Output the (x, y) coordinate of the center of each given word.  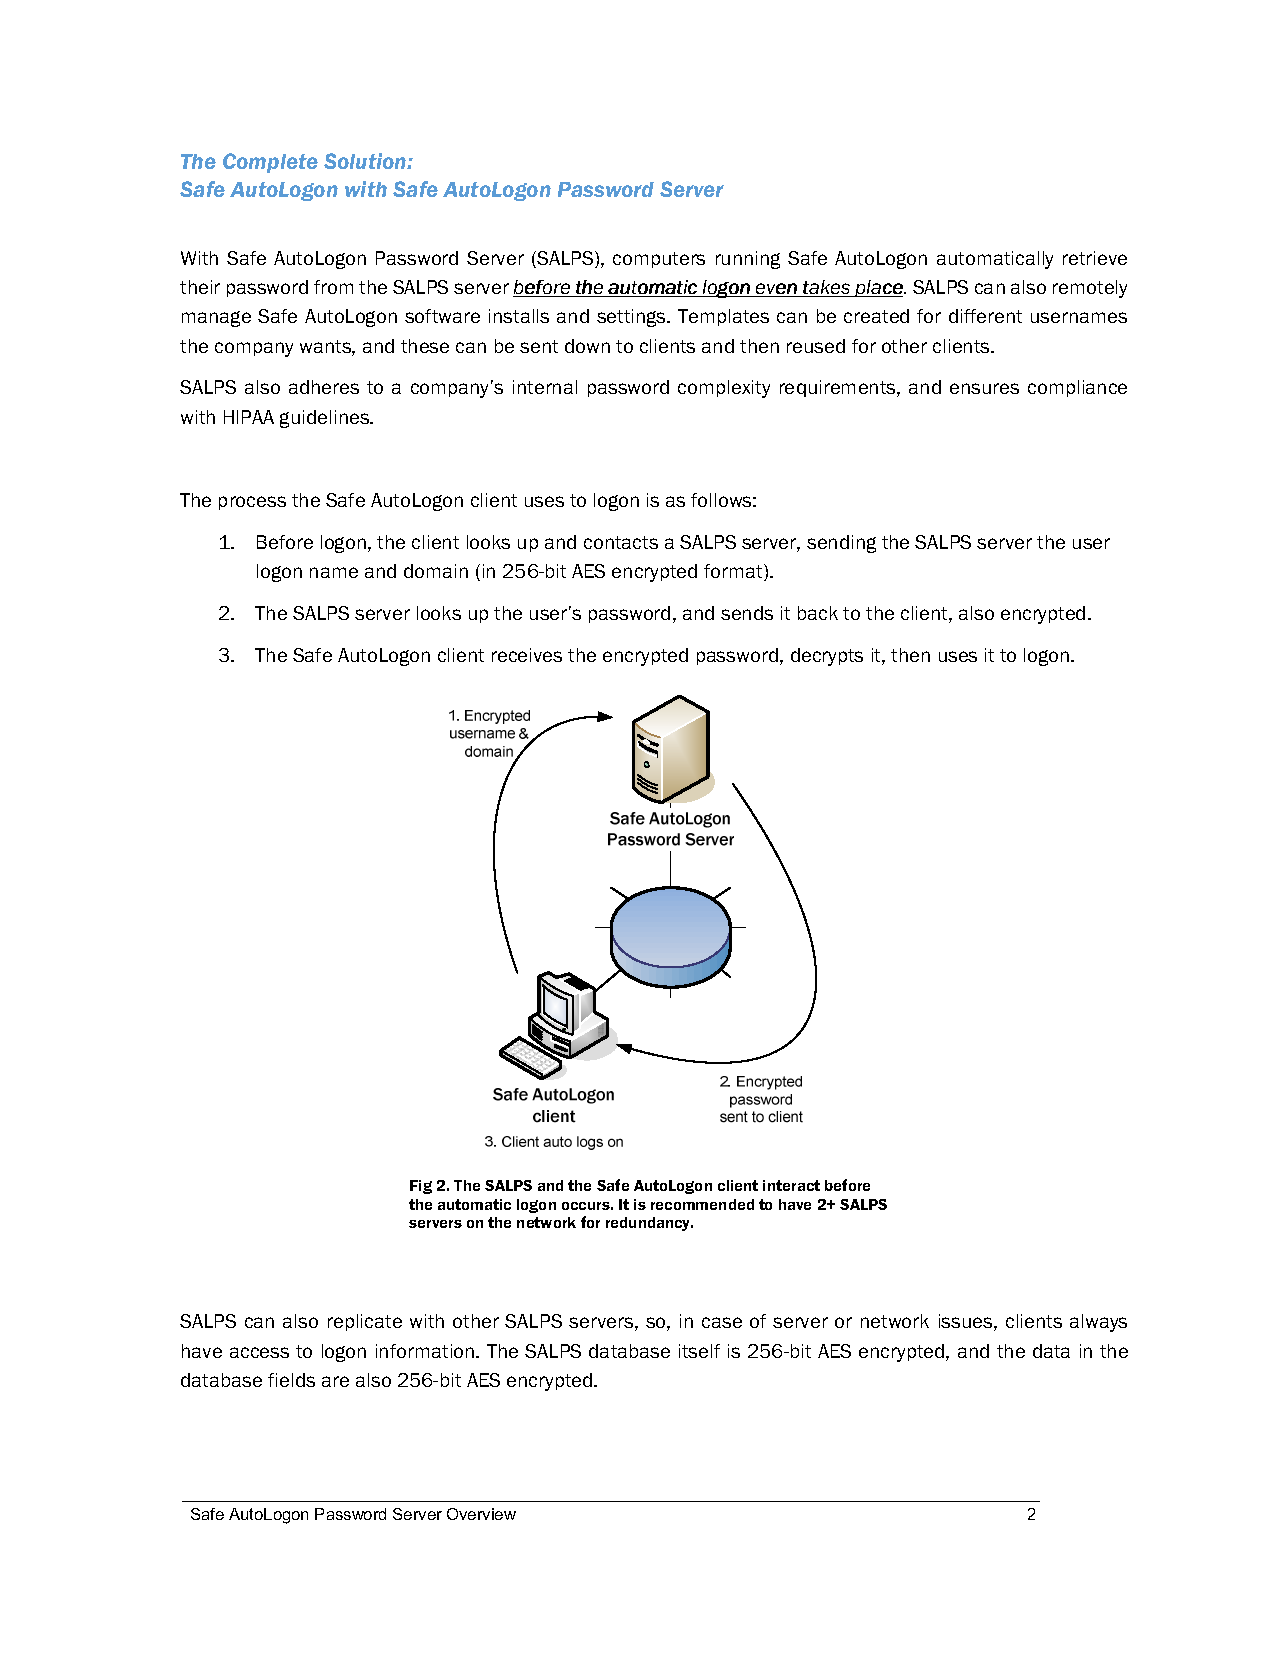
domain (436, 571)
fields (291, 1380)
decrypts (827, 657)
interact (791, 1185)
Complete (270, 163)
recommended (702, 1204)
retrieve (1095, 258)
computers (659, 260)
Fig (421, 1187)
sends (747, 613)
